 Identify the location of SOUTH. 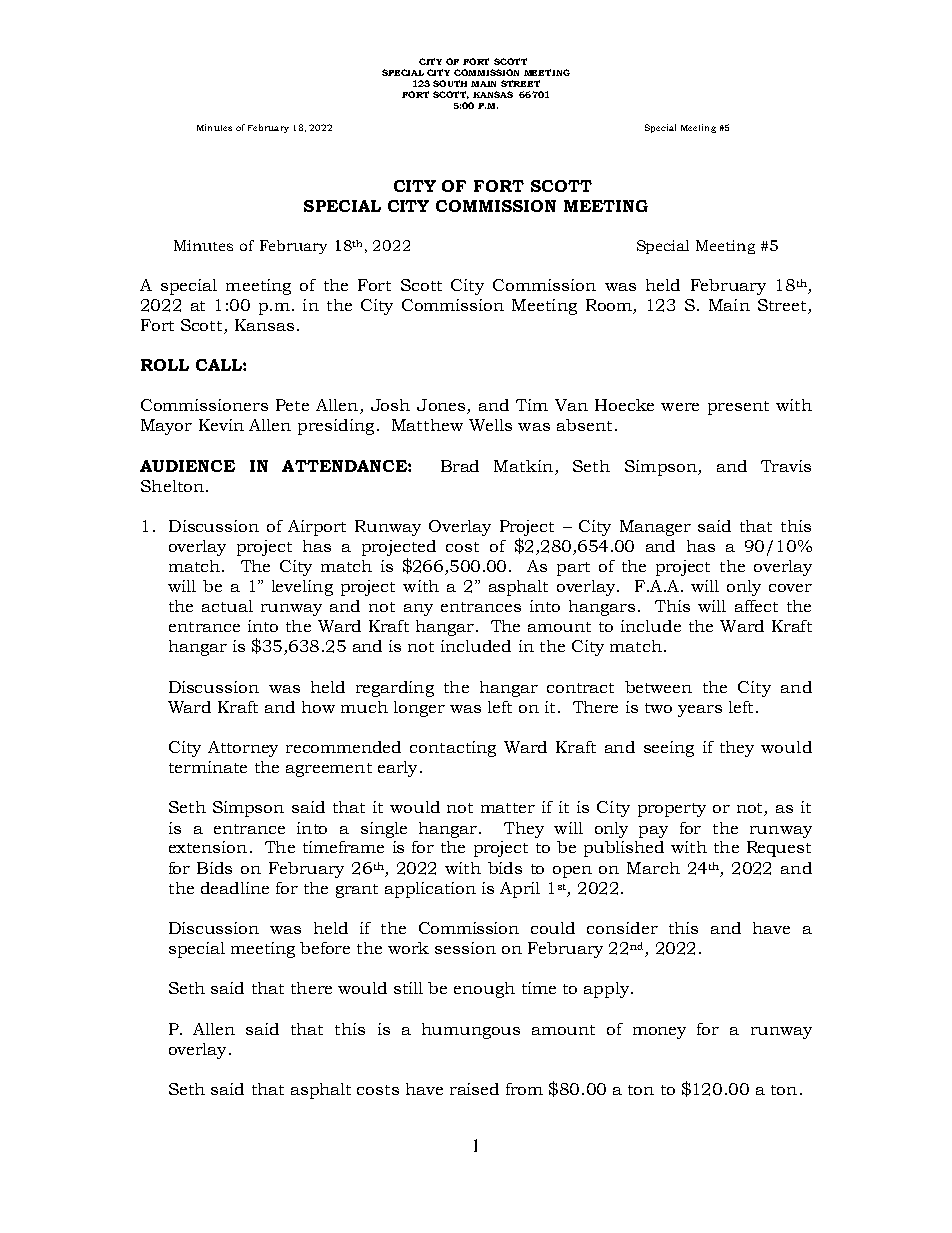
(450, 83).
